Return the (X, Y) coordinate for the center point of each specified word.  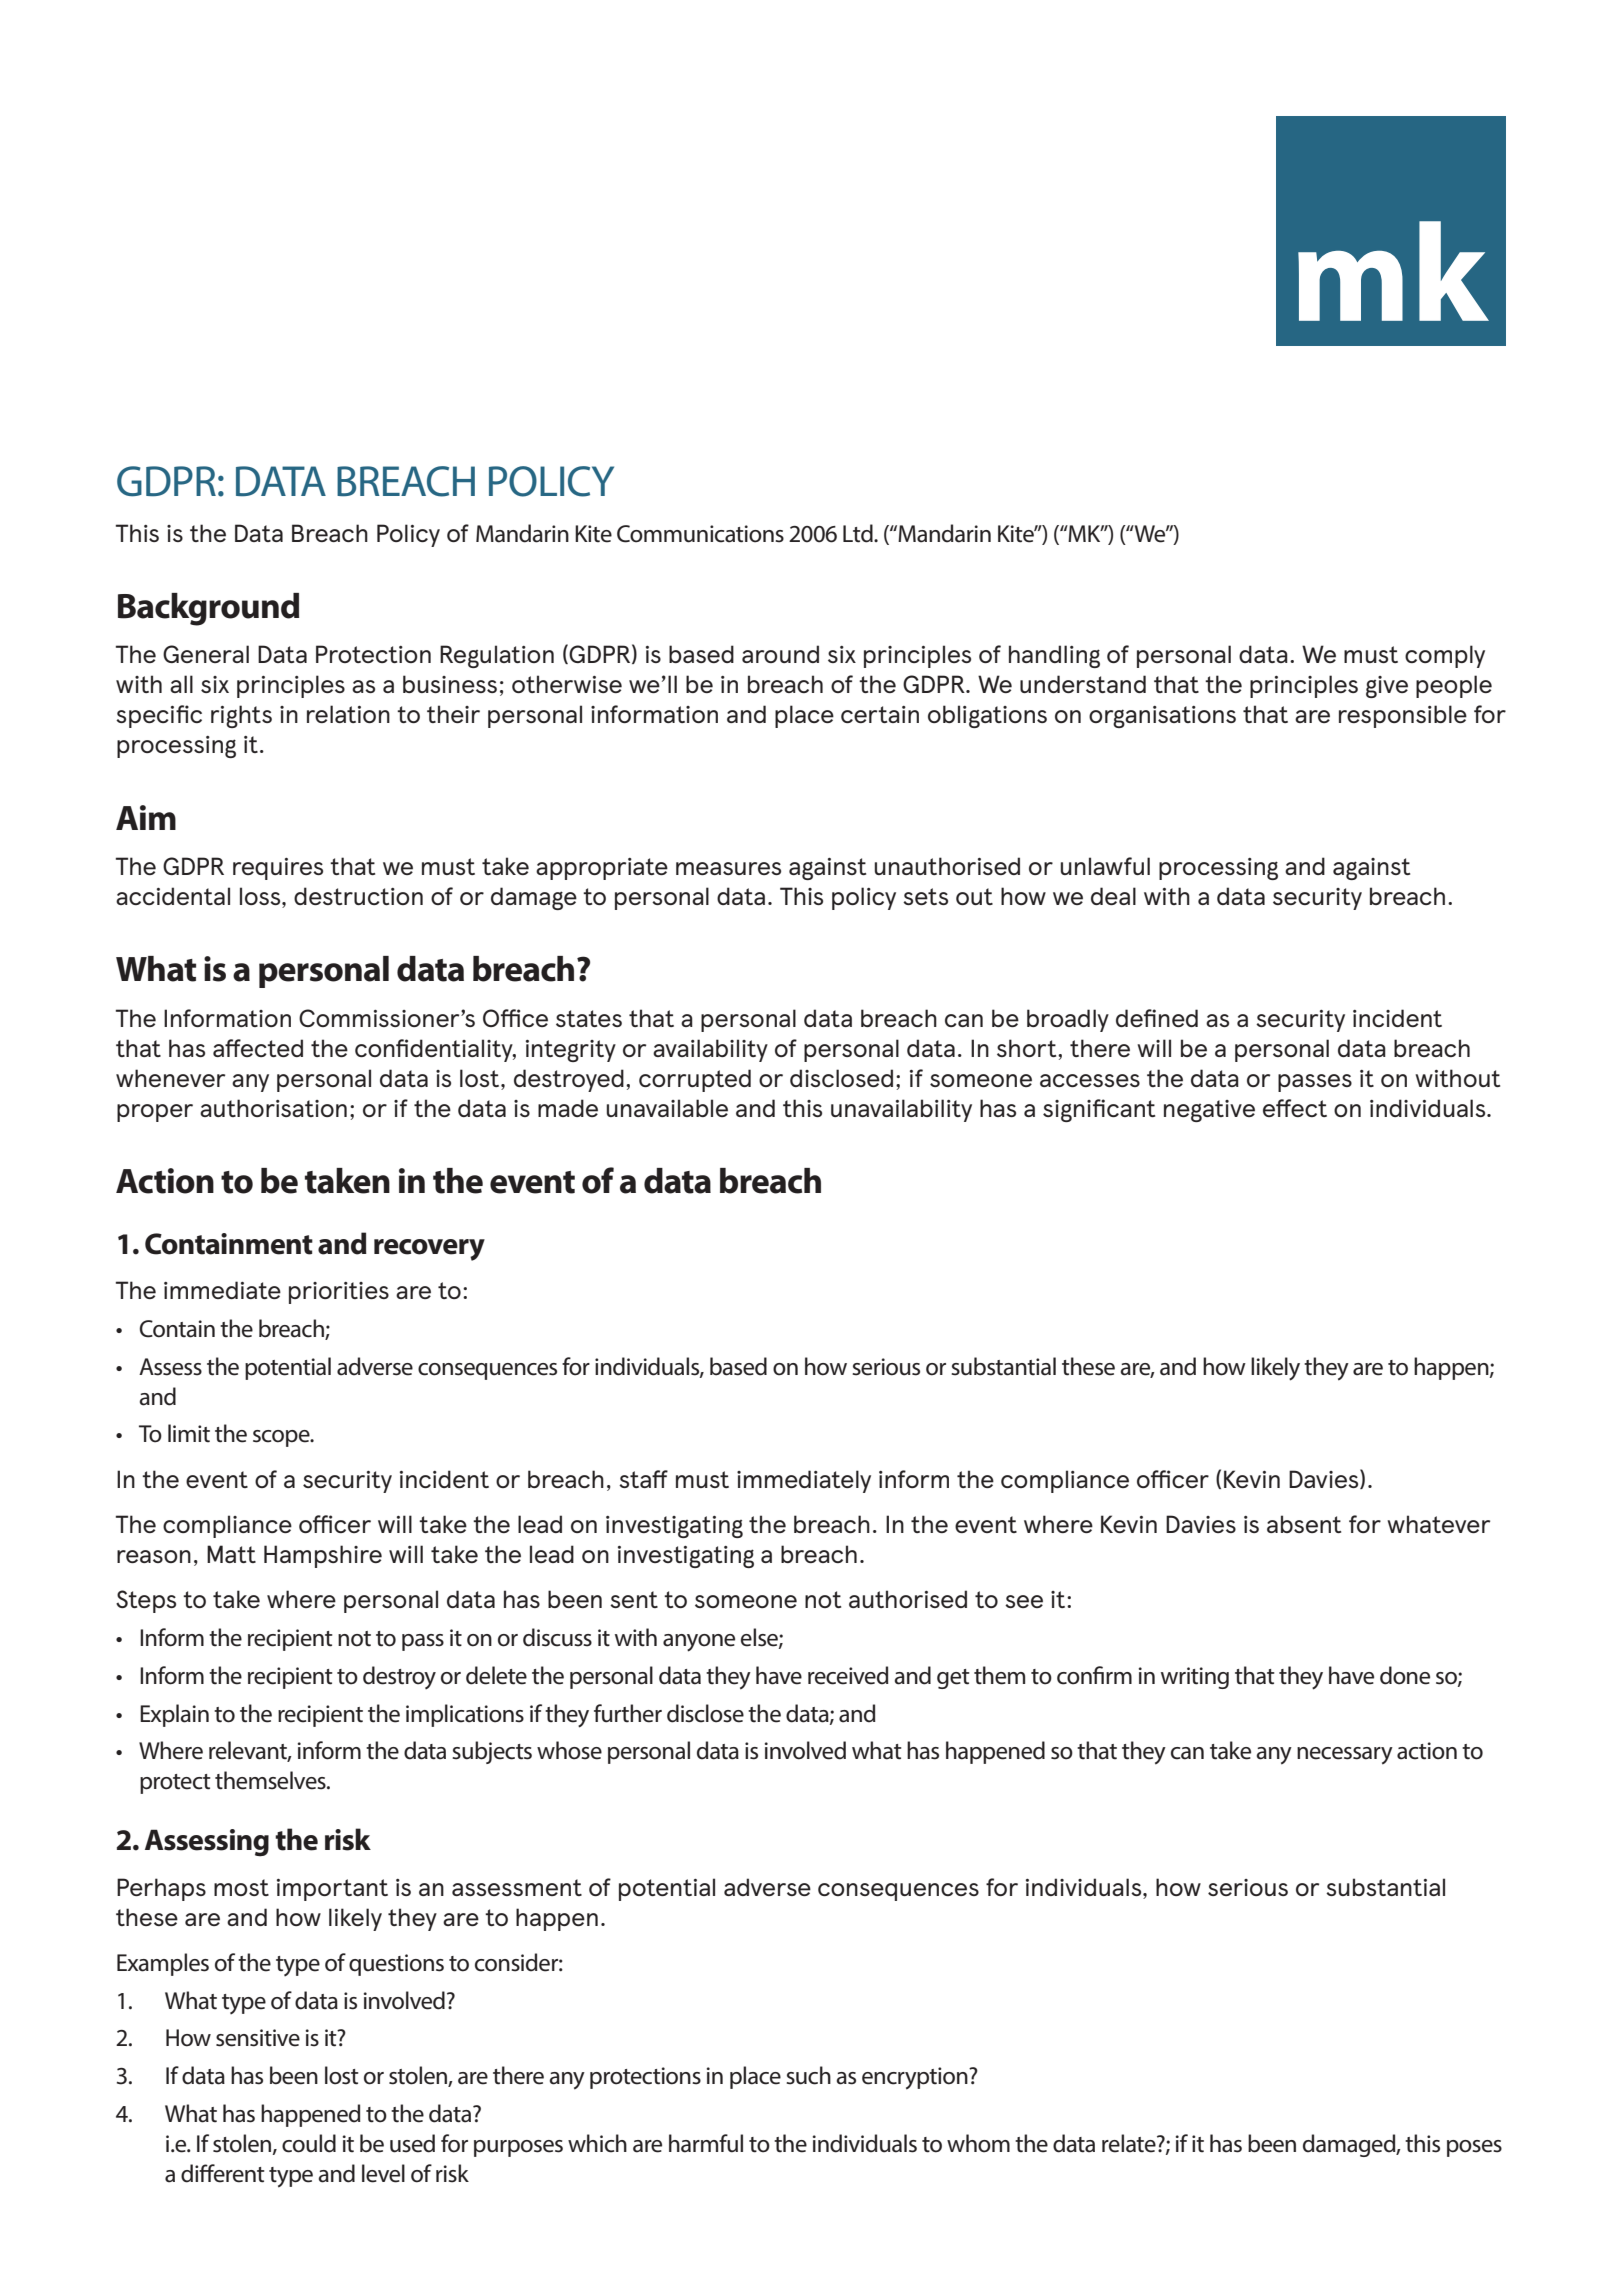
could (309, 2143)
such (808, 2075)
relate (1130, 2143)
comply (1445, 656)
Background (208, 609)
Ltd (859, 533)
